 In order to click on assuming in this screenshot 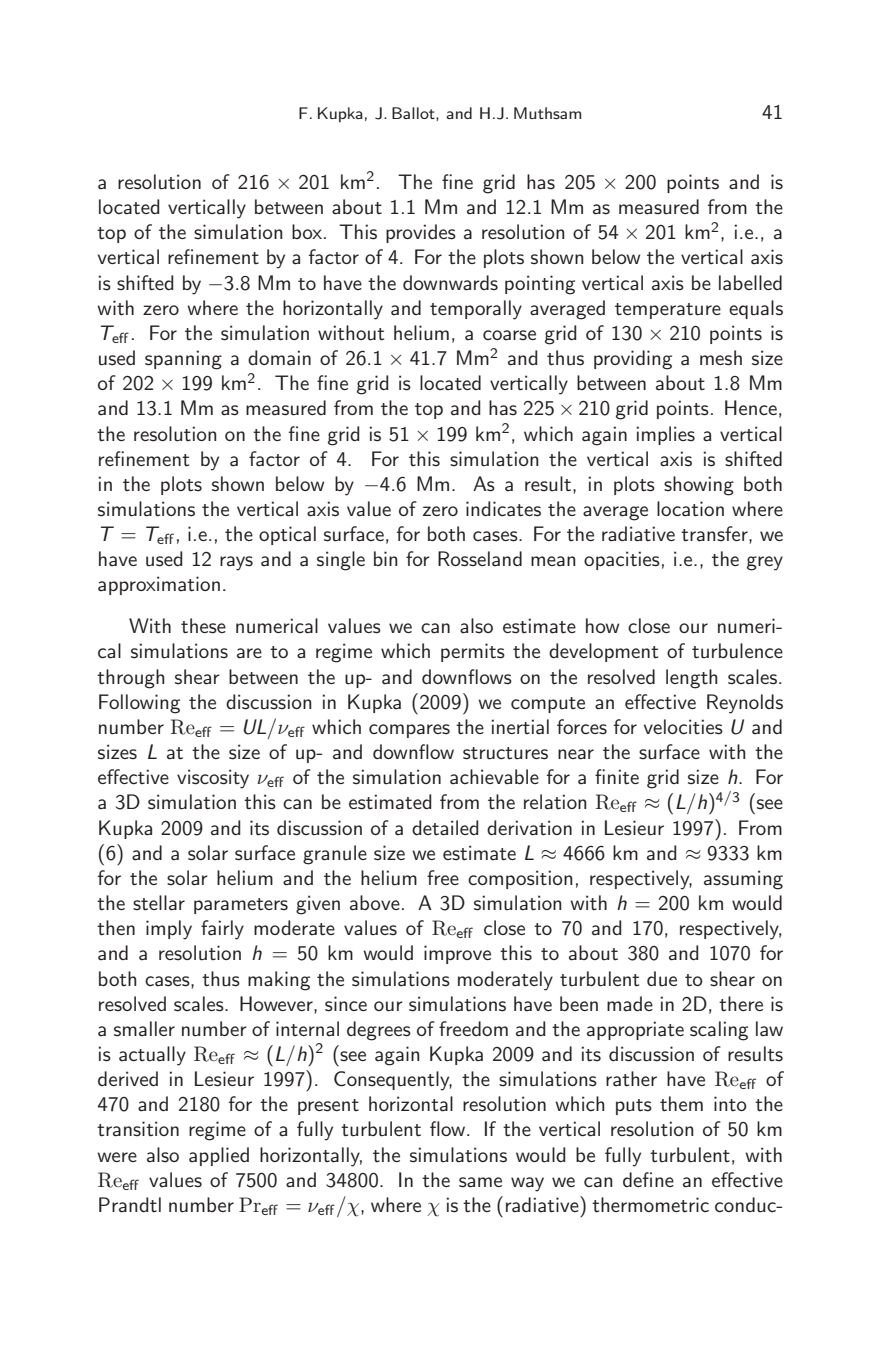, I will do `click(743, 880)`.
